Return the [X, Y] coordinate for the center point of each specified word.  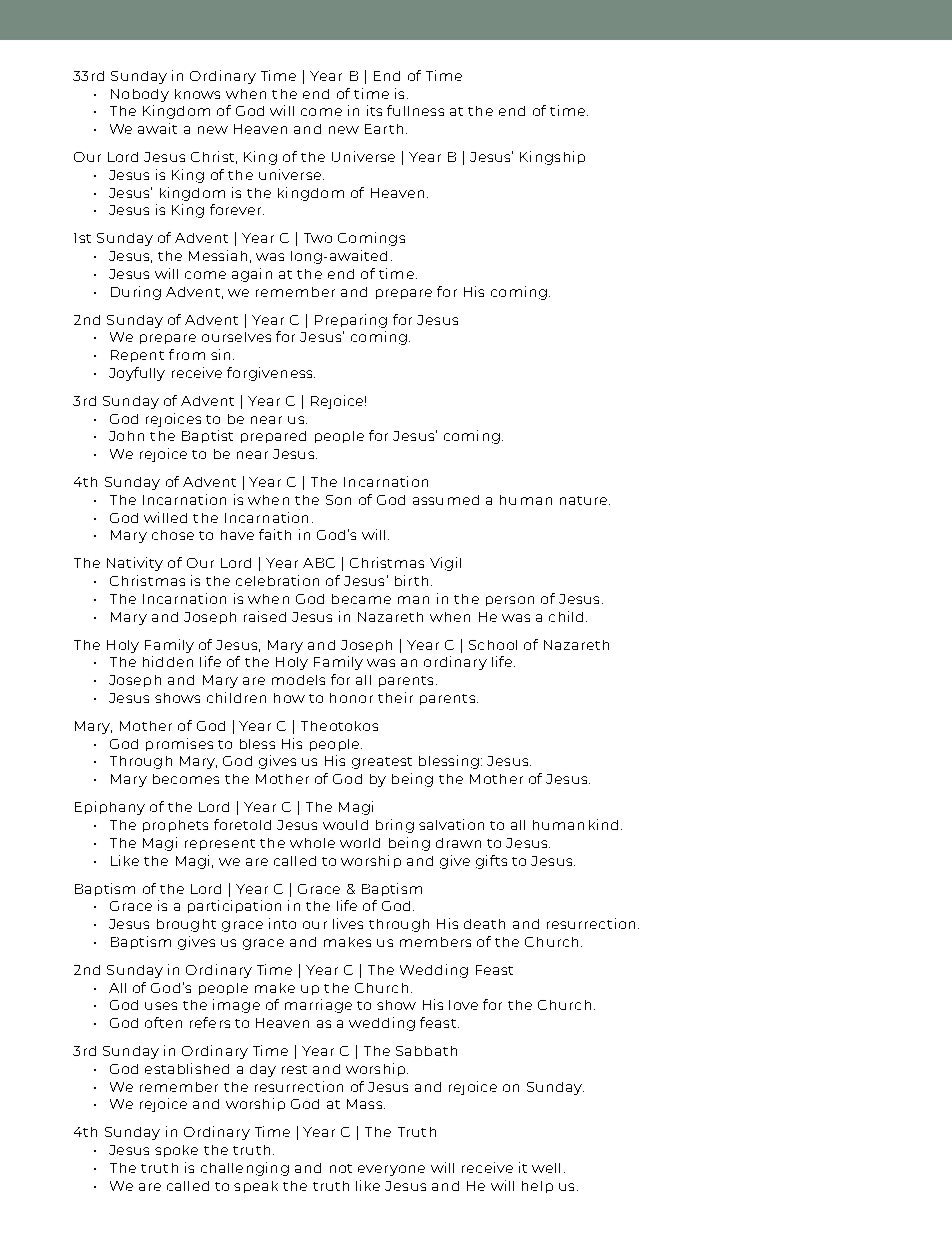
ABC [319, 563]
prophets [175, 826]
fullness [415, 110]
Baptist [207, 436]
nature [585, 500]
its [374, 110]
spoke [176, 1151]
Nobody [140, 95]
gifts [491, 862]
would [345, 825]
